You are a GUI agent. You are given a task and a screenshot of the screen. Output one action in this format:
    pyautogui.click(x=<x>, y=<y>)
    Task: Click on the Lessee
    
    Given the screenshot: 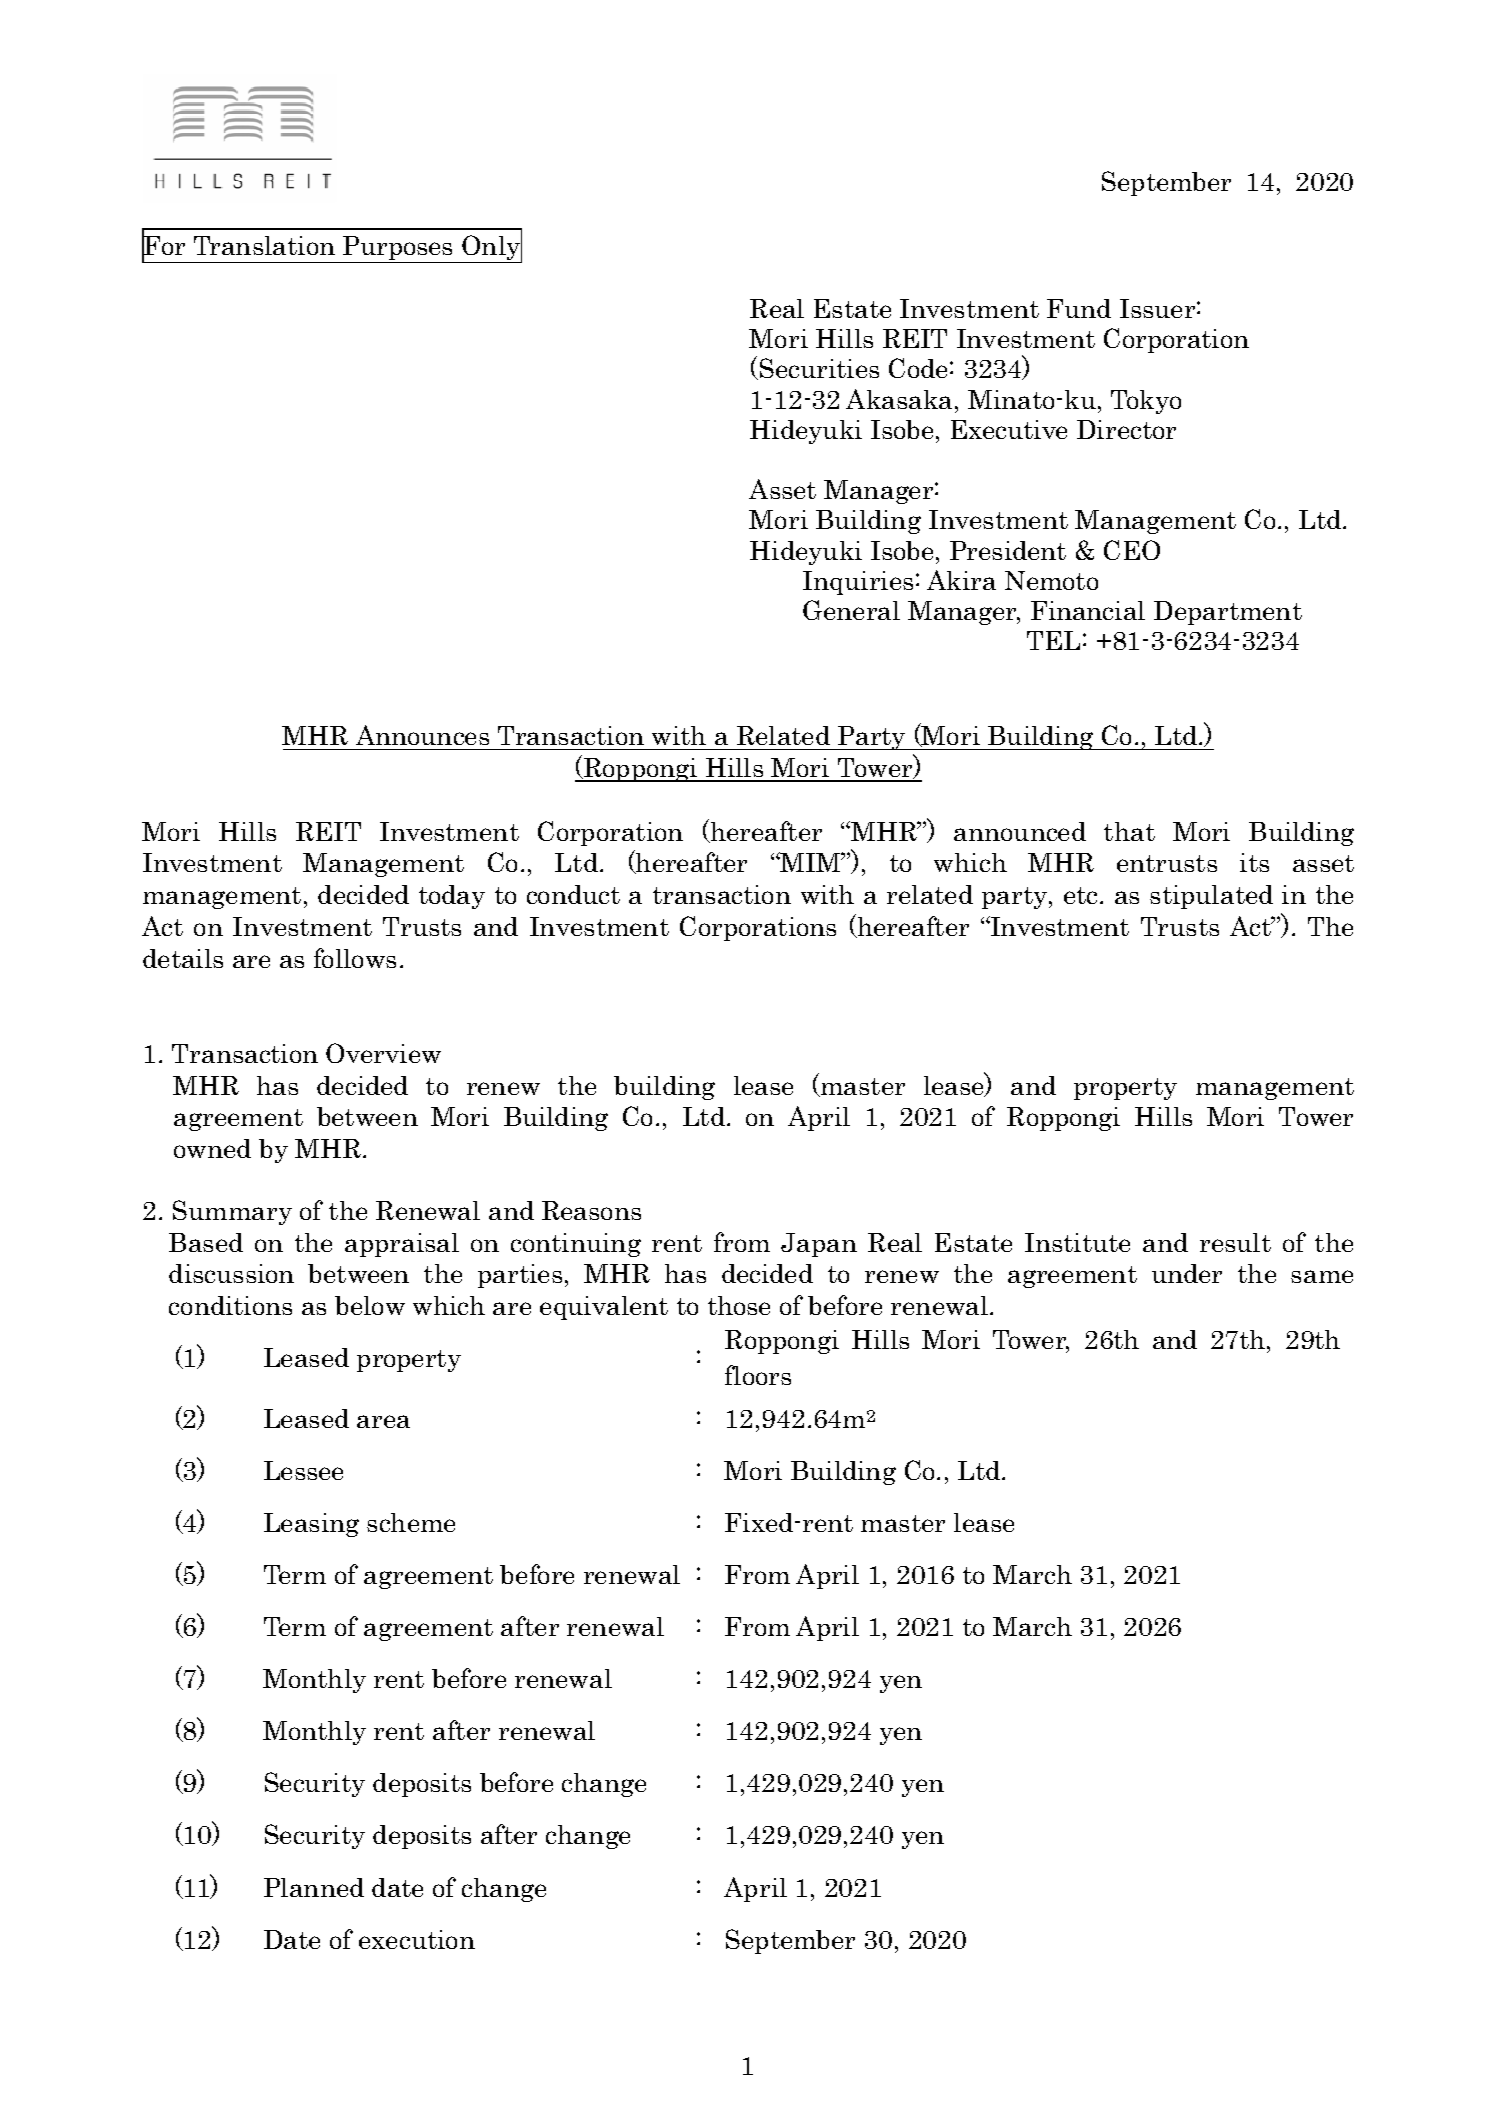 What is the action you would take?
    pyautogui.click(x=303, y=1470)
